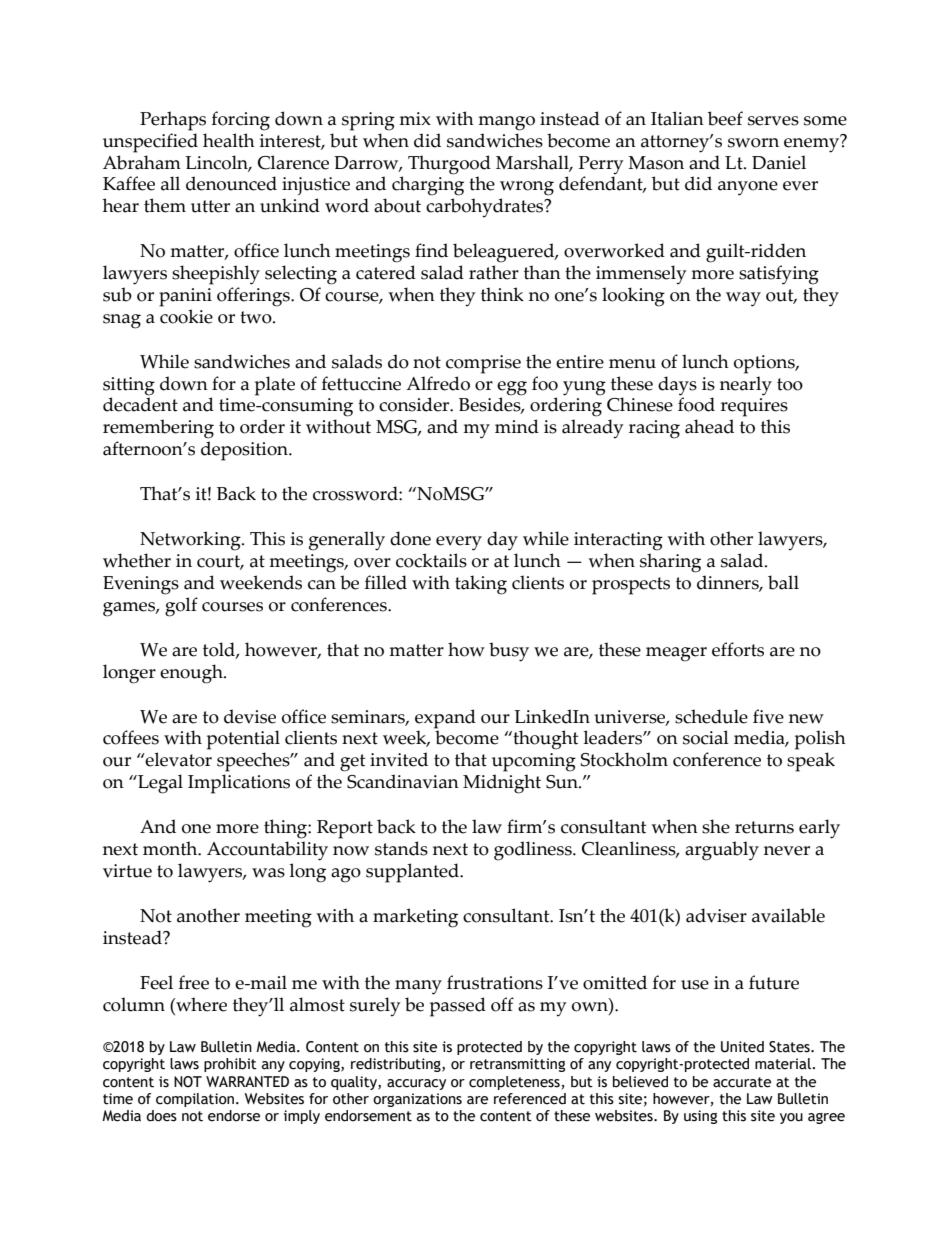 The height and width of the screenshot is (1233, 952). What do you see at coordinates (229, 140) in the screenshot?
I see `health` at bounding box center [229, 140].
